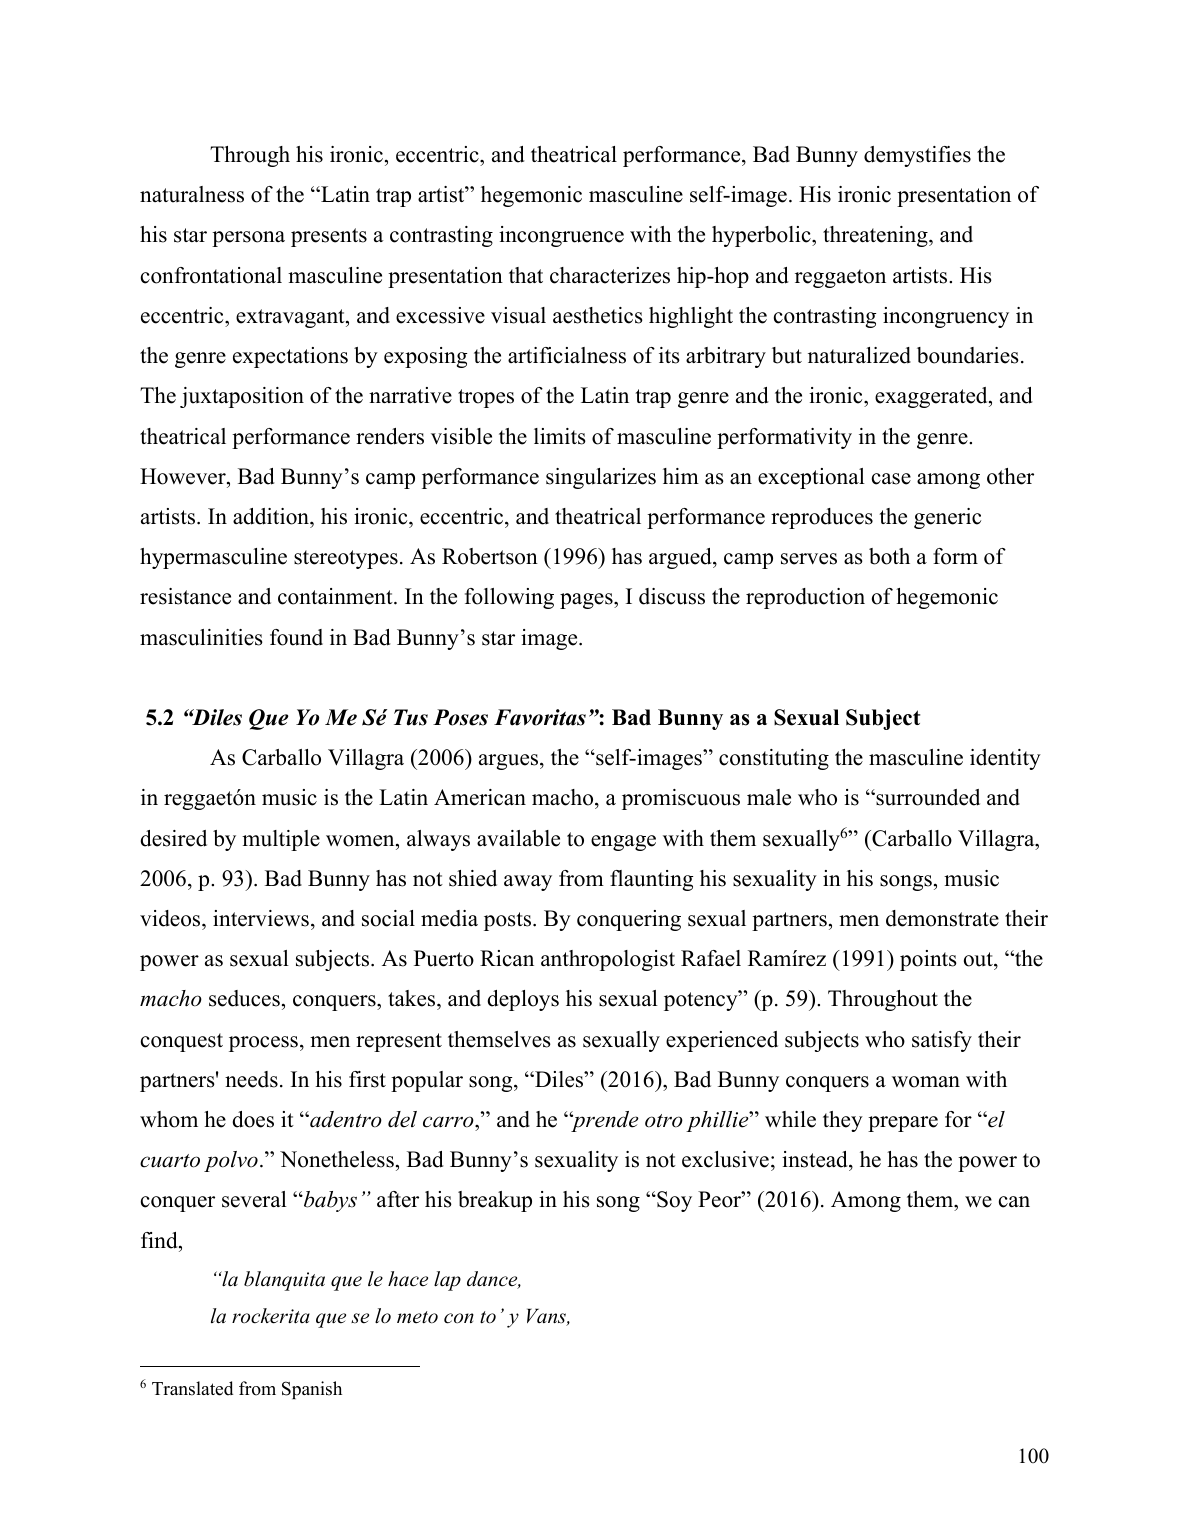 The image size is (1189, 1539). Describe the element at coordinates (816, 1161) in the page. I see `instead` at that location.
